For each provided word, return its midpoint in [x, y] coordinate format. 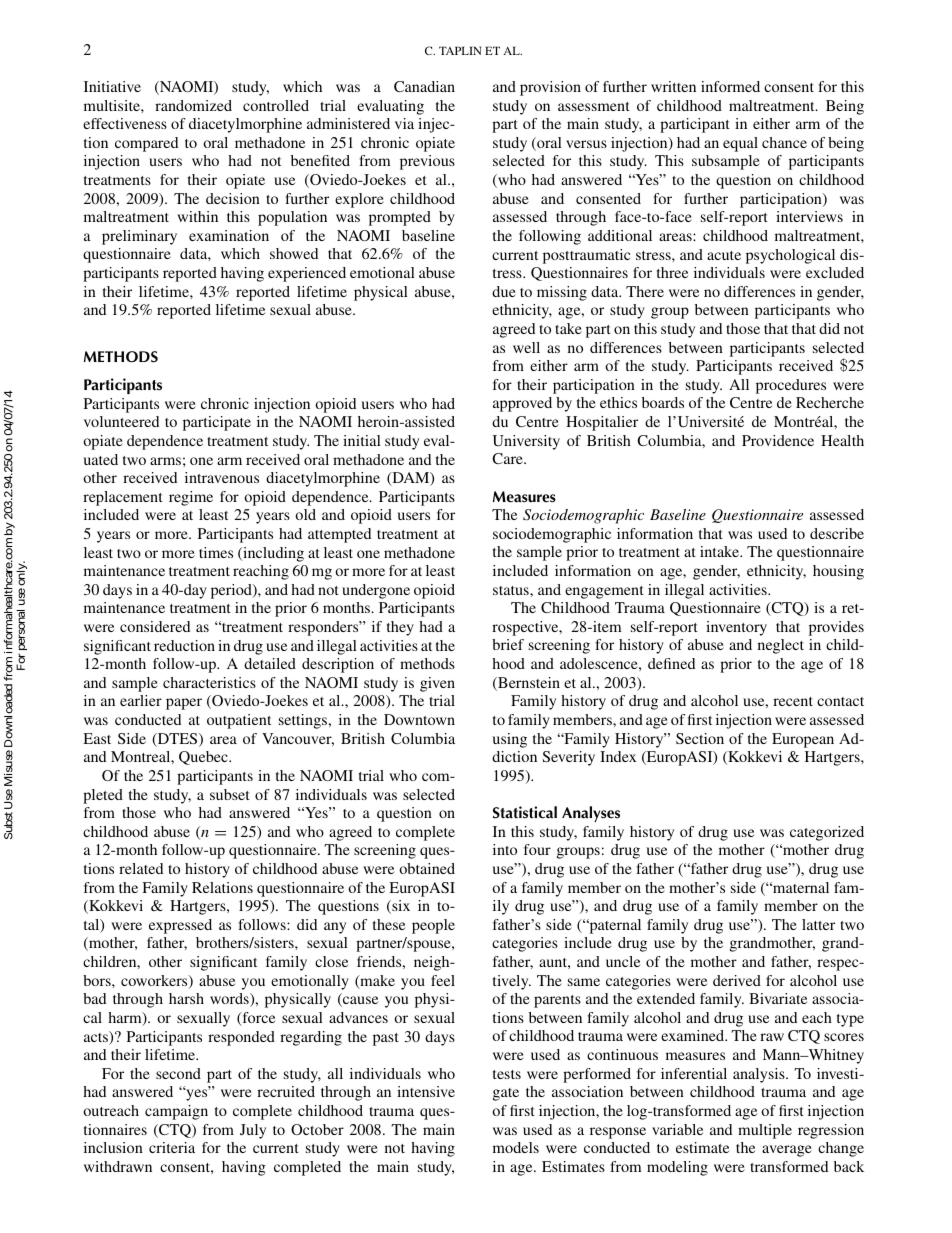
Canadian [424, 86]
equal [740, 144]
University [526, 442]
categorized [827, 833]
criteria [172, 1147]
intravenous [222, 477]
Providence [778, 440]
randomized [193, 105]
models [516, 1147]
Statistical [525, 812]
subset [230, 794]
